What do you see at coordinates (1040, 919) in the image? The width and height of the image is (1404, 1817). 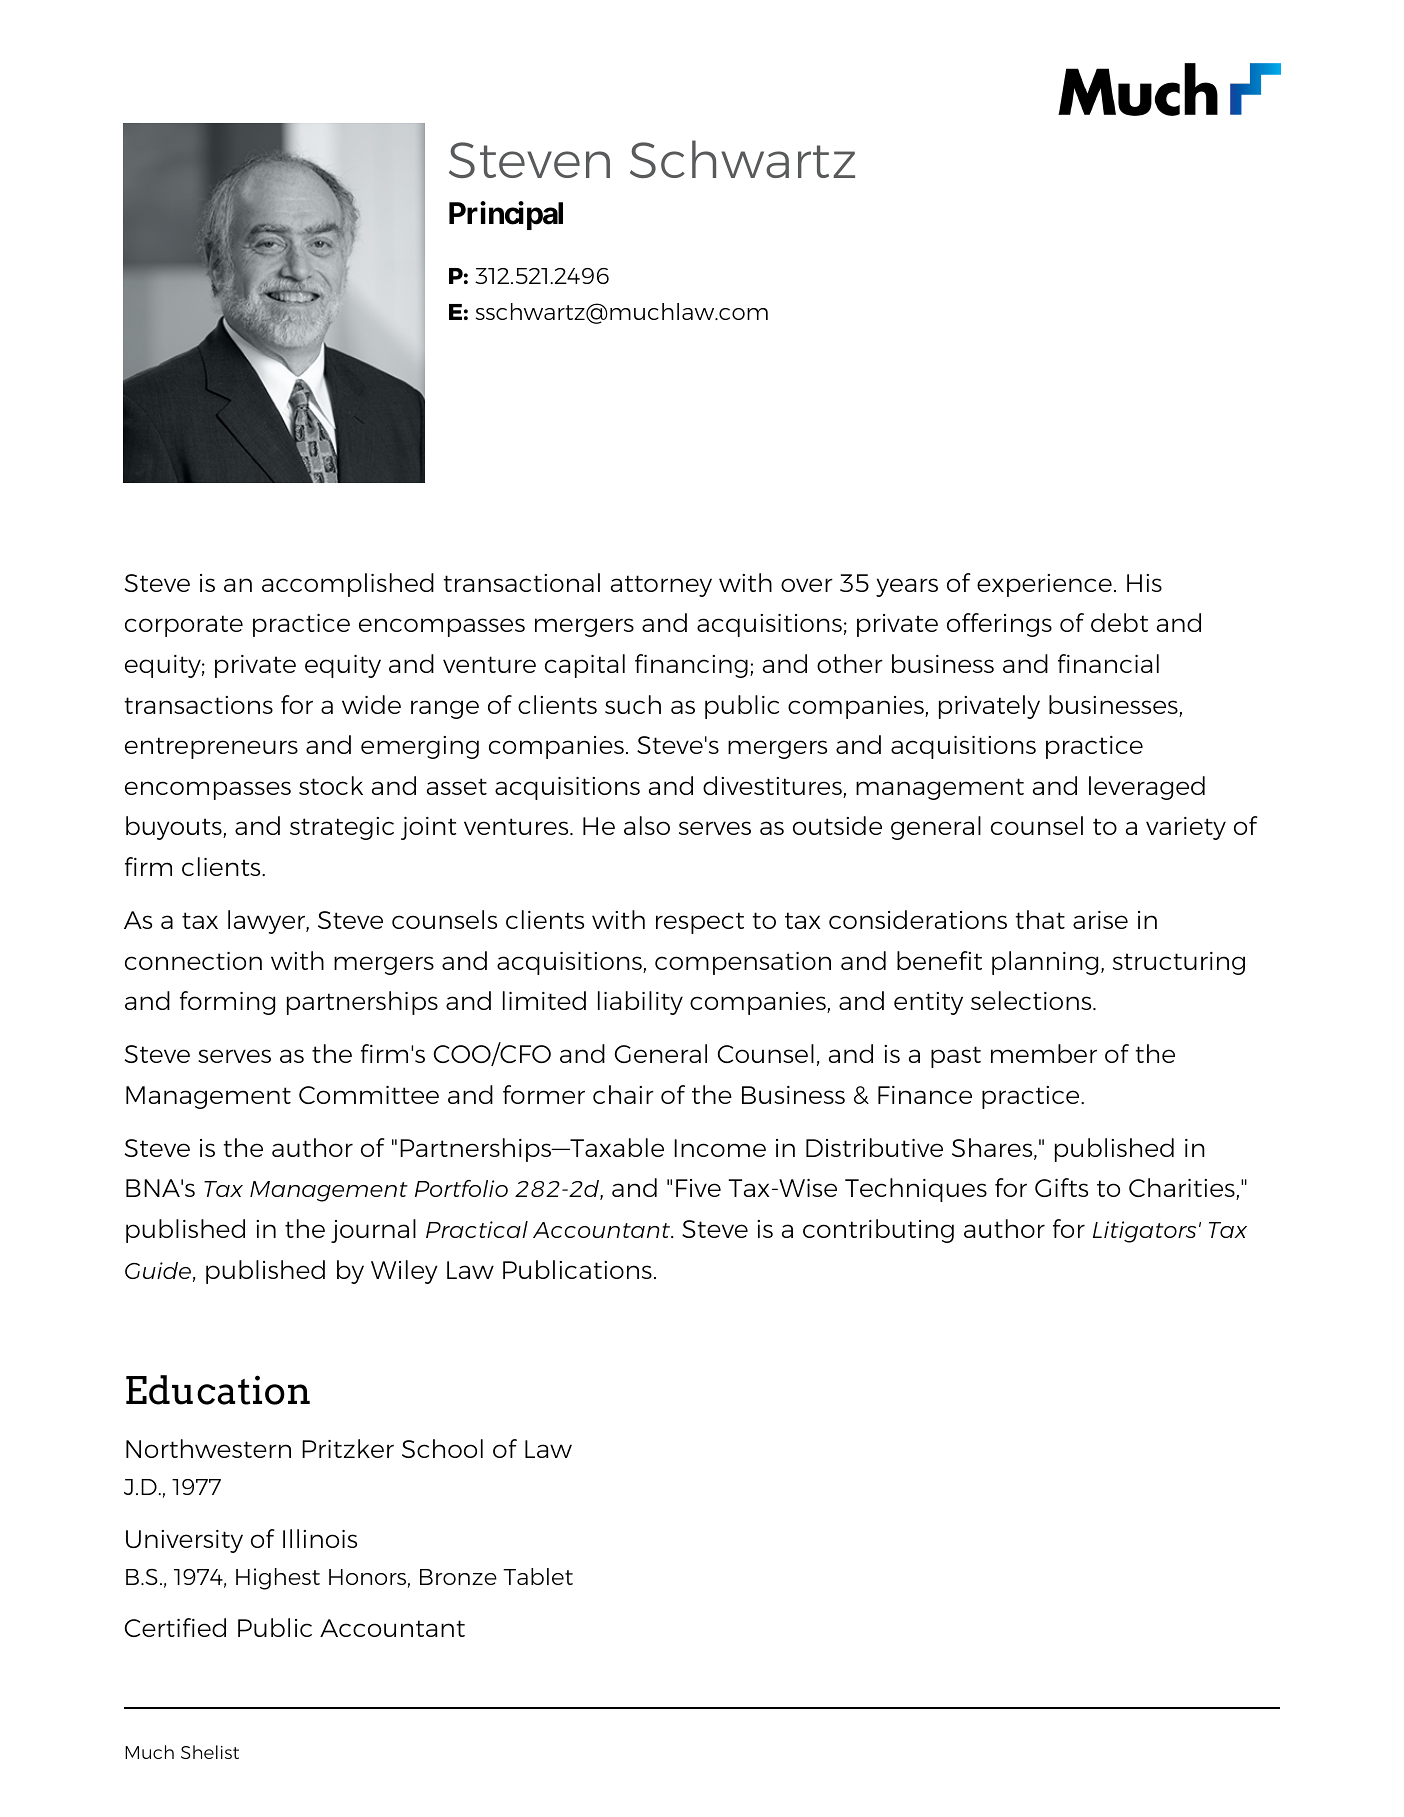 I see `that` at bounding box center [1040, 919].
